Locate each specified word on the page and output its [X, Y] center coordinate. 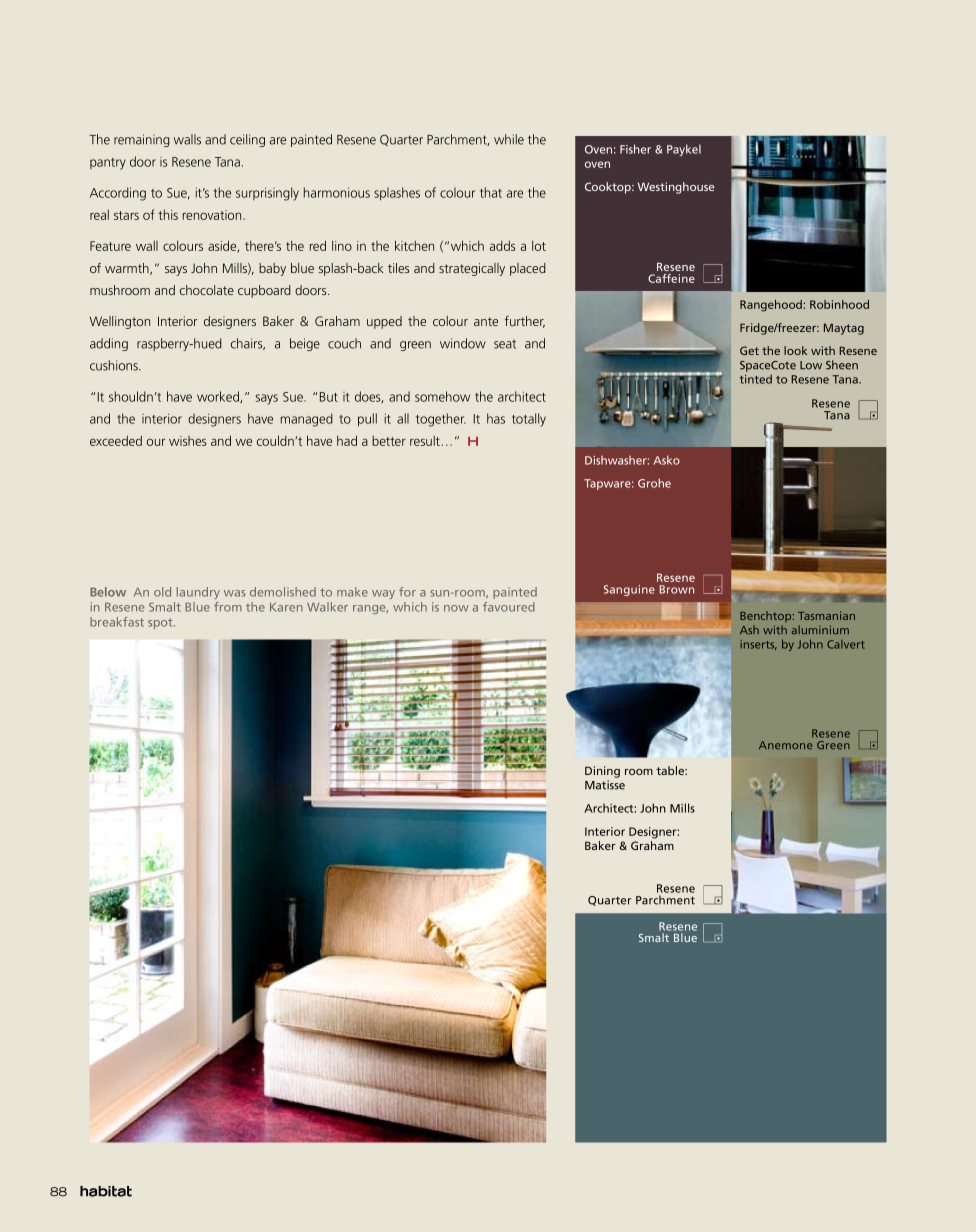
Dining [602, 772]
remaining [142, 140]
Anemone [785, 745]
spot [161, 623]
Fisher [635, 149]
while [509, 139]
